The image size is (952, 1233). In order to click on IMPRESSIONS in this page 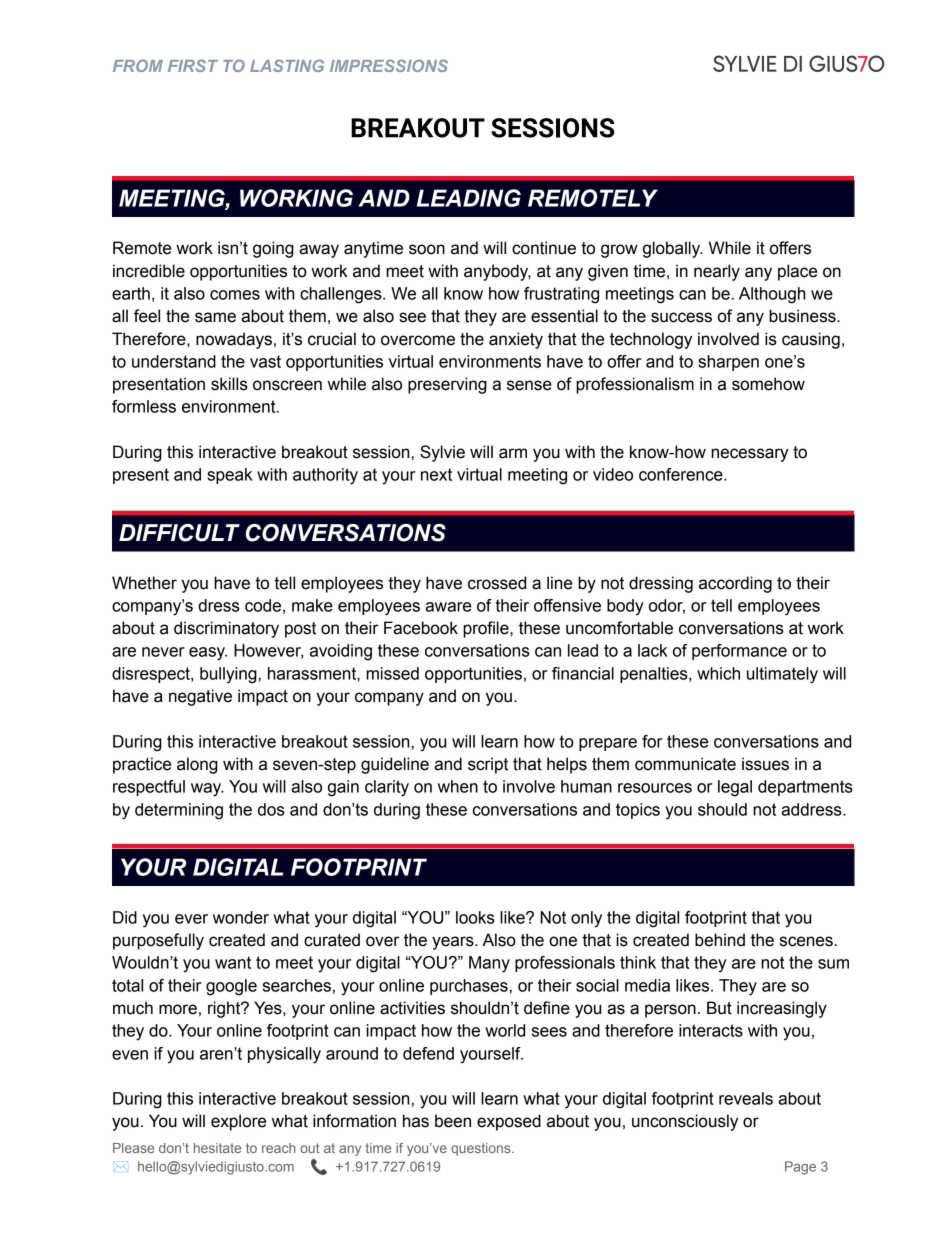, I will do `click(389, 65)`.
